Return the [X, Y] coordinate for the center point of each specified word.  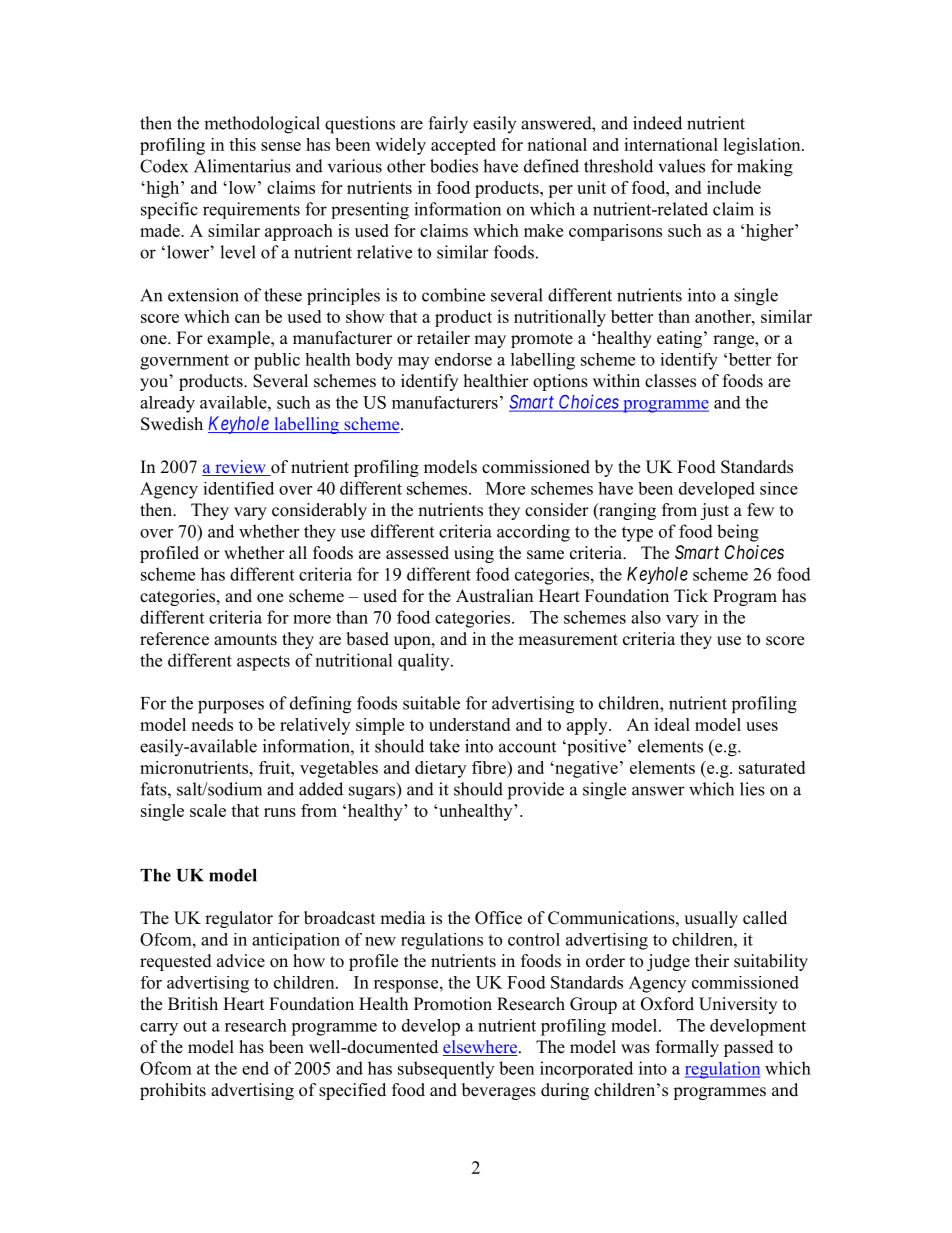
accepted [463, 146]
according [533, 533]
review [240, 468]
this [242, 144]
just [714, 511]
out [195, 1026]
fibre [490, 767]
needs [212, 724]
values [681, 166]
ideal [672, 724]
